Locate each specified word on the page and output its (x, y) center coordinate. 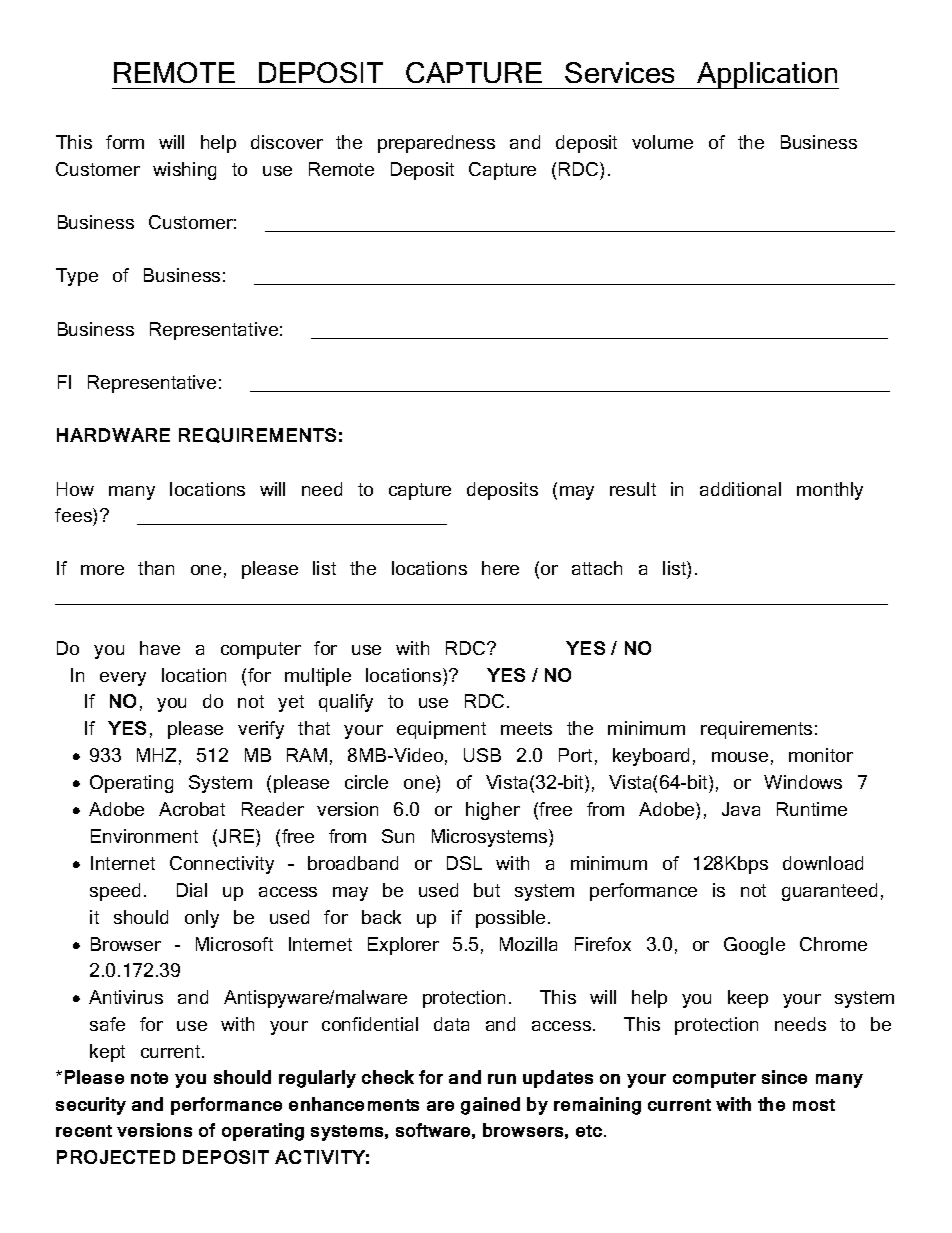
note (149, 1078)
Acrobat (192, 809)
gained (490, 1106)
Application (767, 75)
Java (741, 809)
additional (740, 489)
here (500, 568)
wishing (184, 171)
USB (482, 755)
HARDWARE (113, 435)
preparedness (436, 144)
